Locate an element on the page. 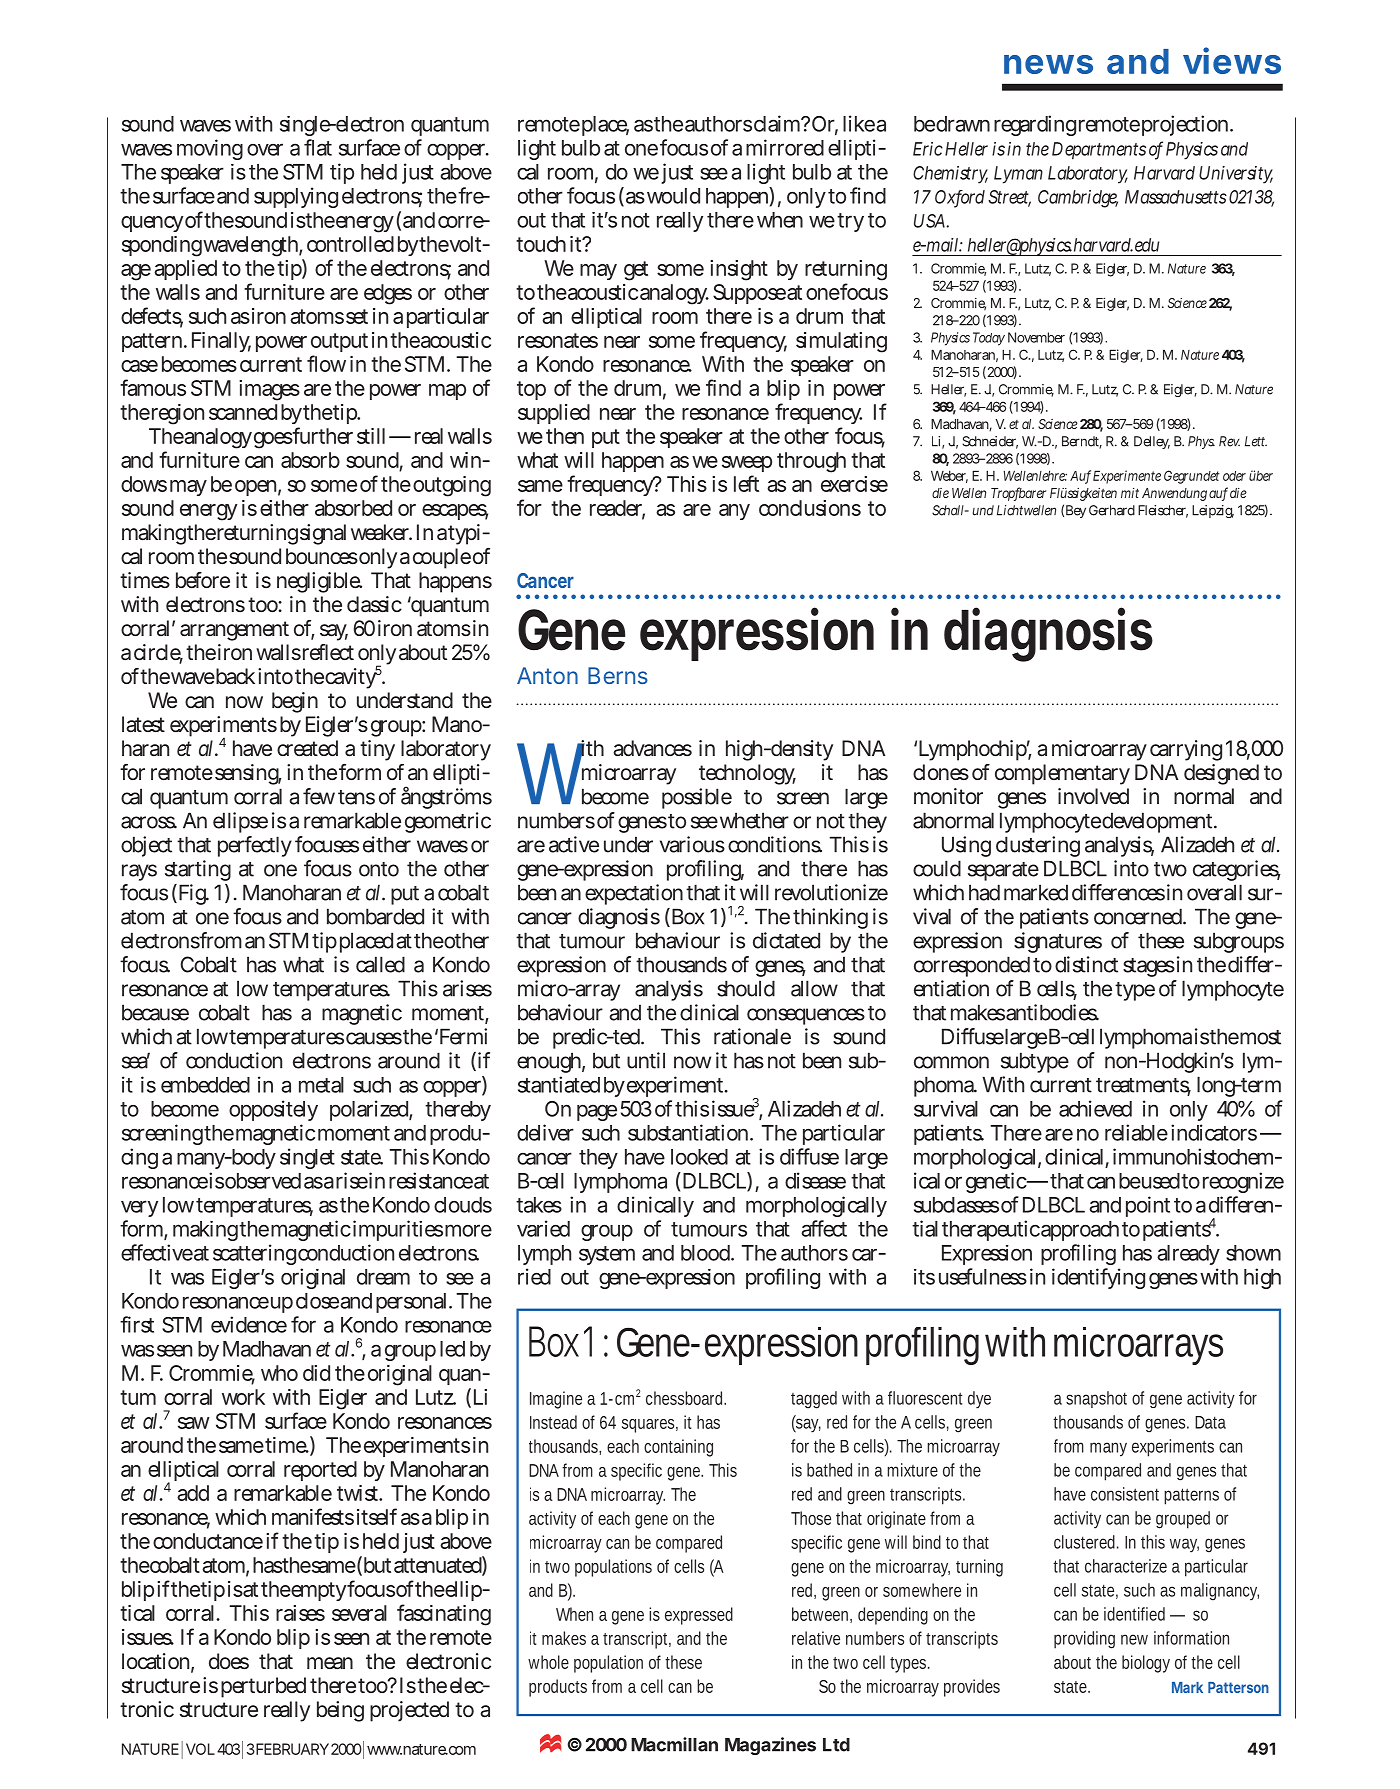 This document has height=1789, width=1400. flat is located at coordinates (318, 147).
